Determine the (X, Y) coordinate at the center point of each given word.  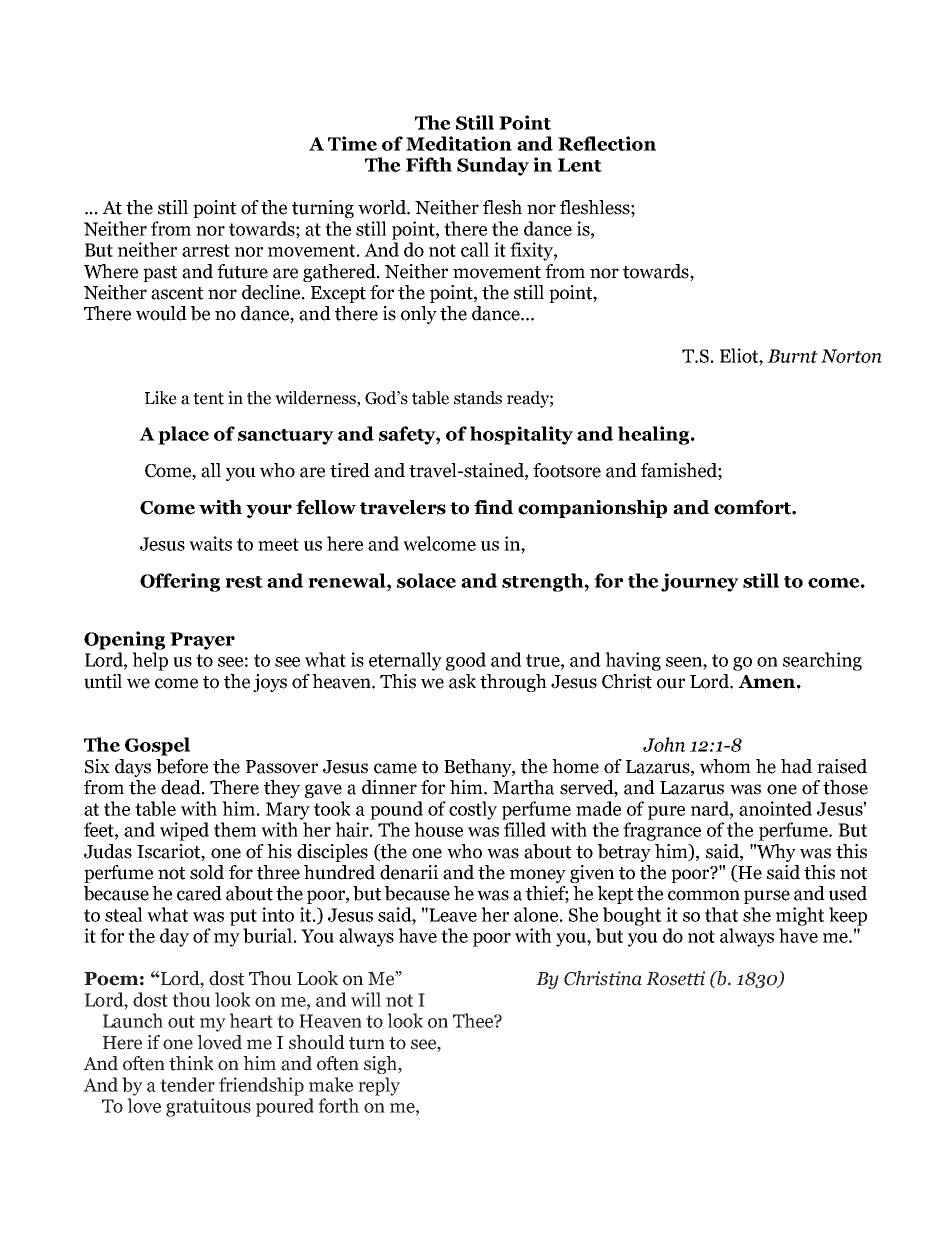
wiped (184, 831)
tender (187, 1084)
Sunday (493, 166)
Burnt (792, 356)
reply (379, 1086)
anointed (775, 808)
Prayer (202, 641)
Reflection (607, 143)
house (438, 829)
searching (822, 661)
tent (208, 399)
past (160, 274)
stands (478, 398)
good (466, 661)
